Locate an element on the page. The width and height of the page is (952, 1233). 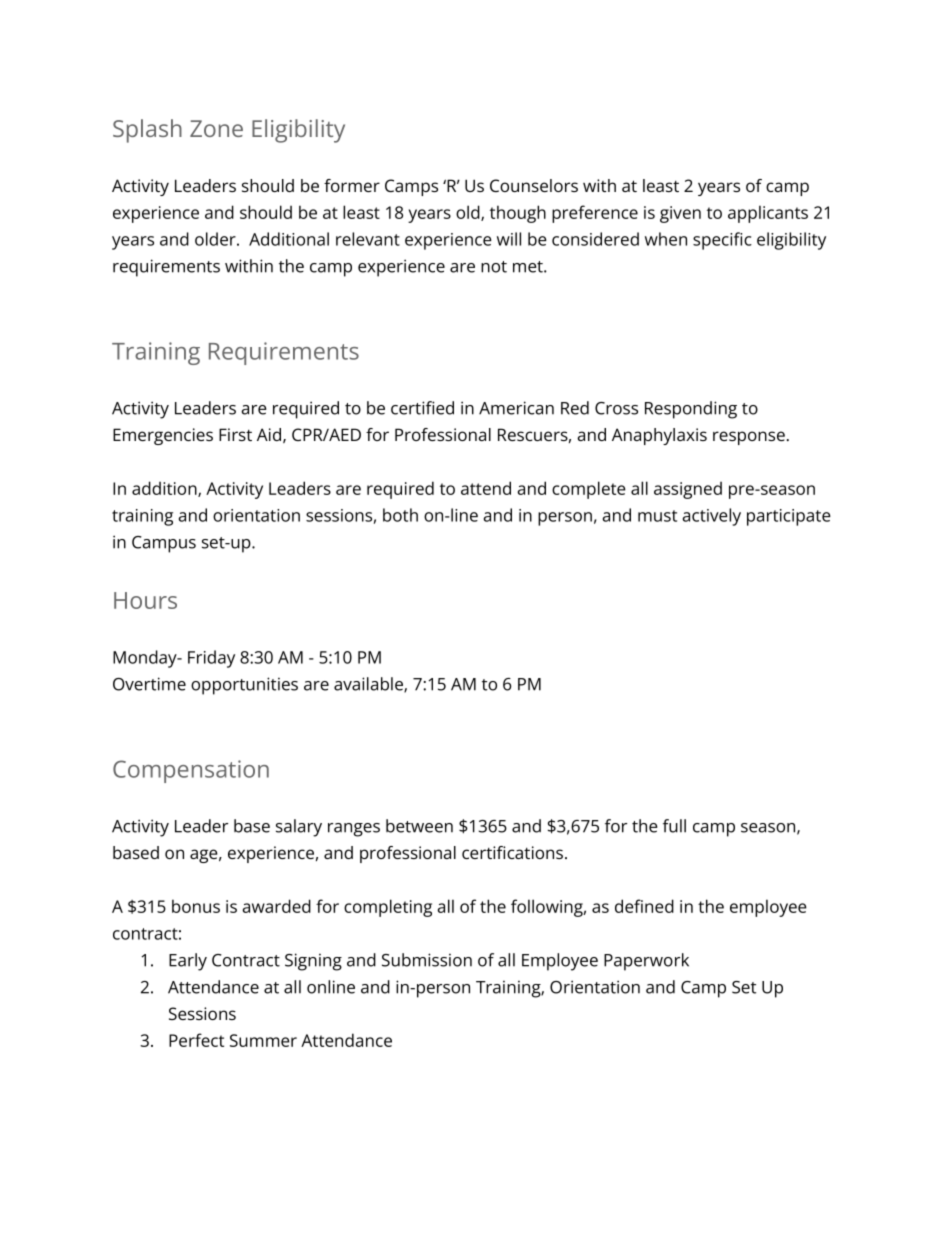
Paperwork is located at coordinates (646, 962).
